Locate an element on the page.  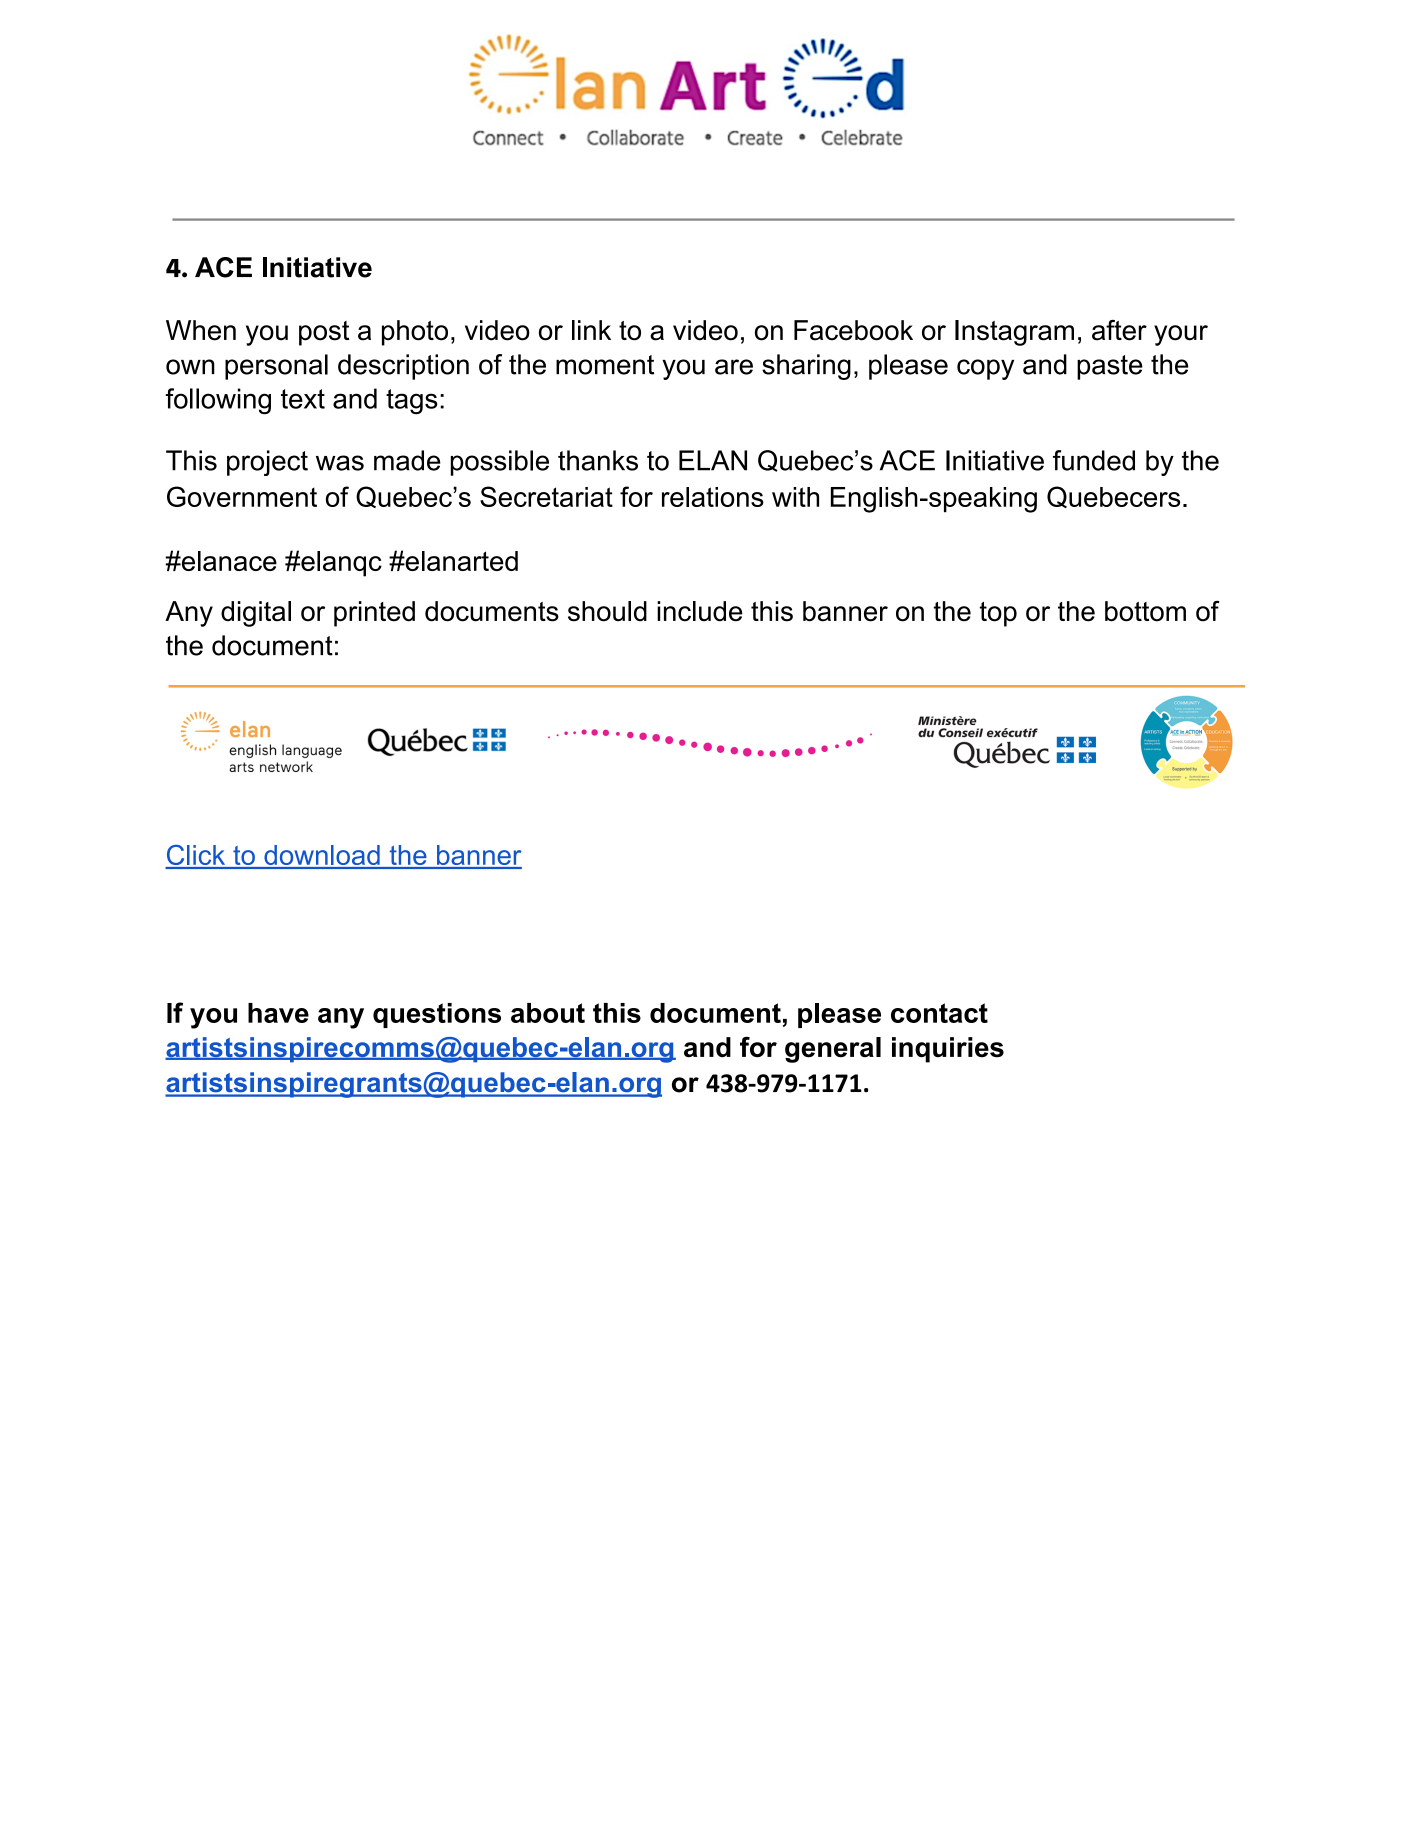
inquiries is located at coordinates (948, 1050).
